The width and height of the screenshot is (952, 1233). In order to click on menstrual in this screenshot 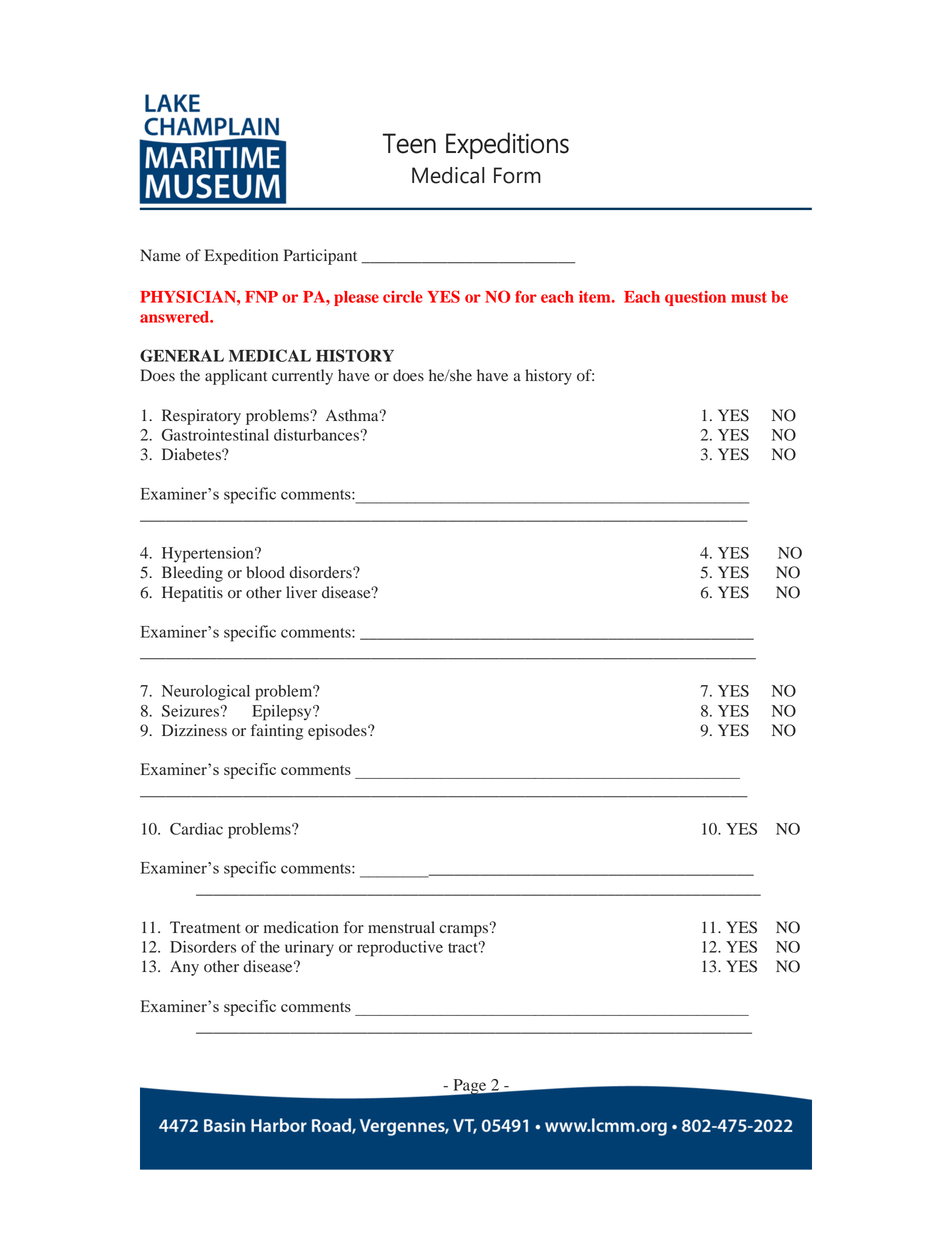, I will do `click(401, 927)`.
